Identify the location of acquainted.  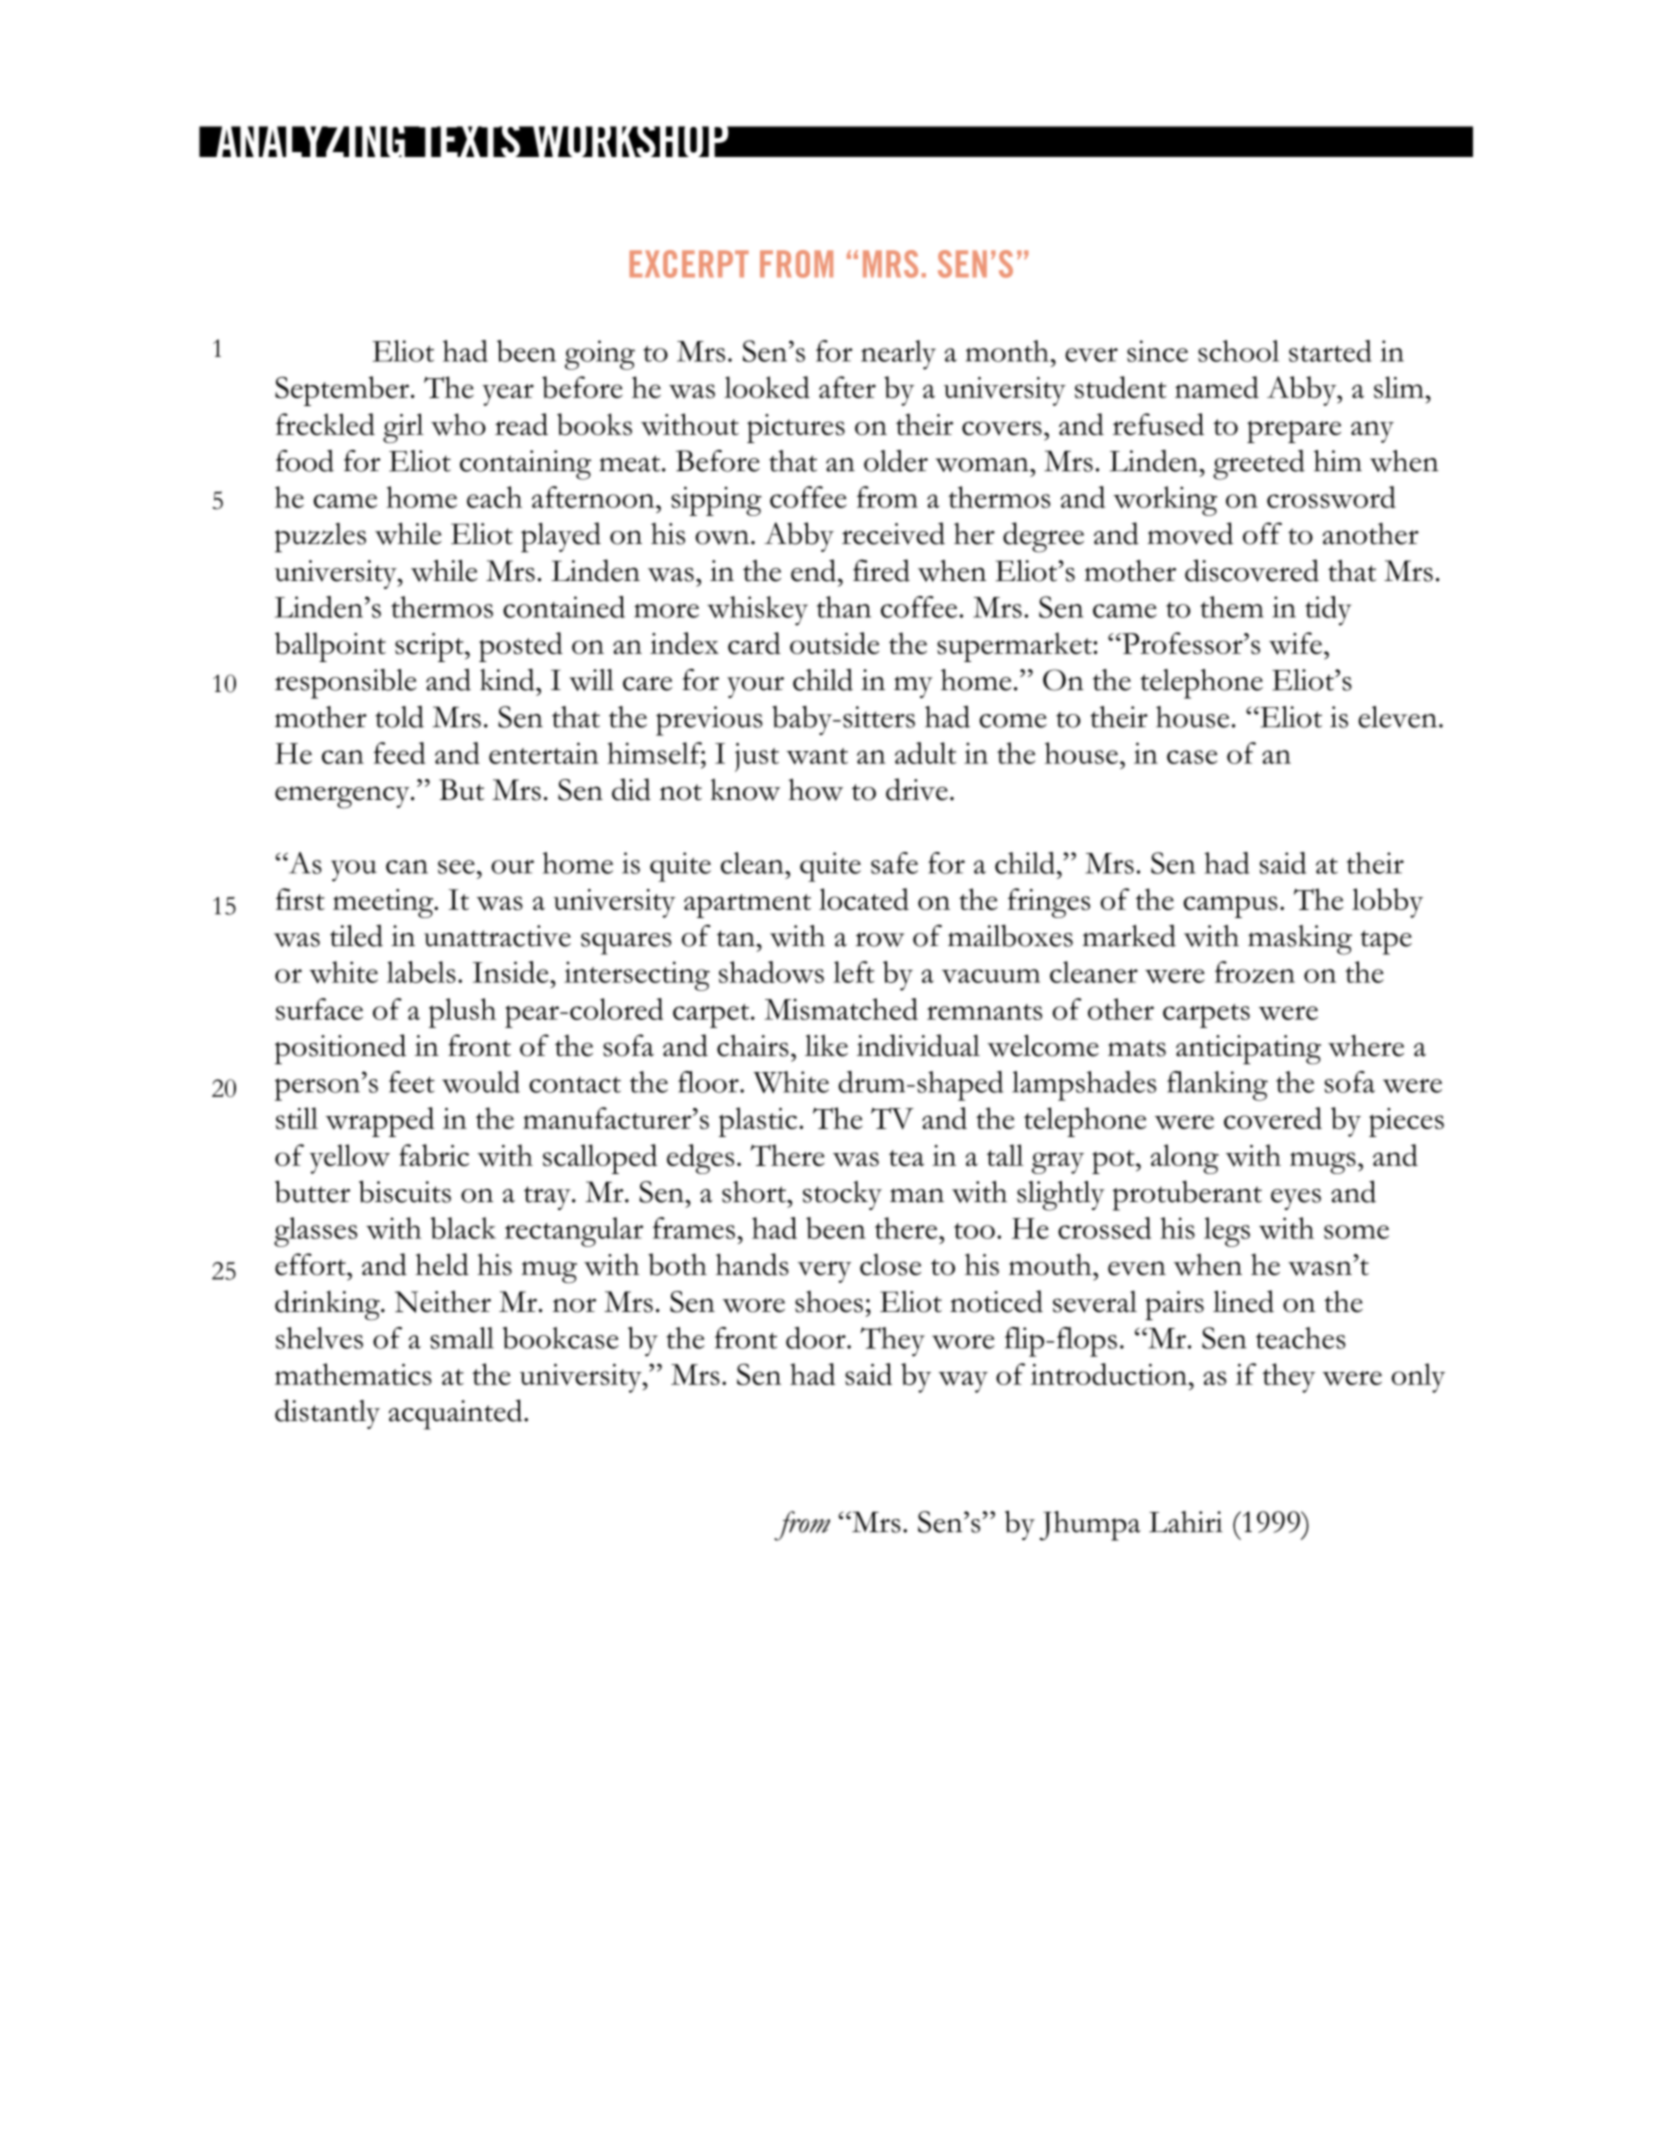
(457, 1414).
